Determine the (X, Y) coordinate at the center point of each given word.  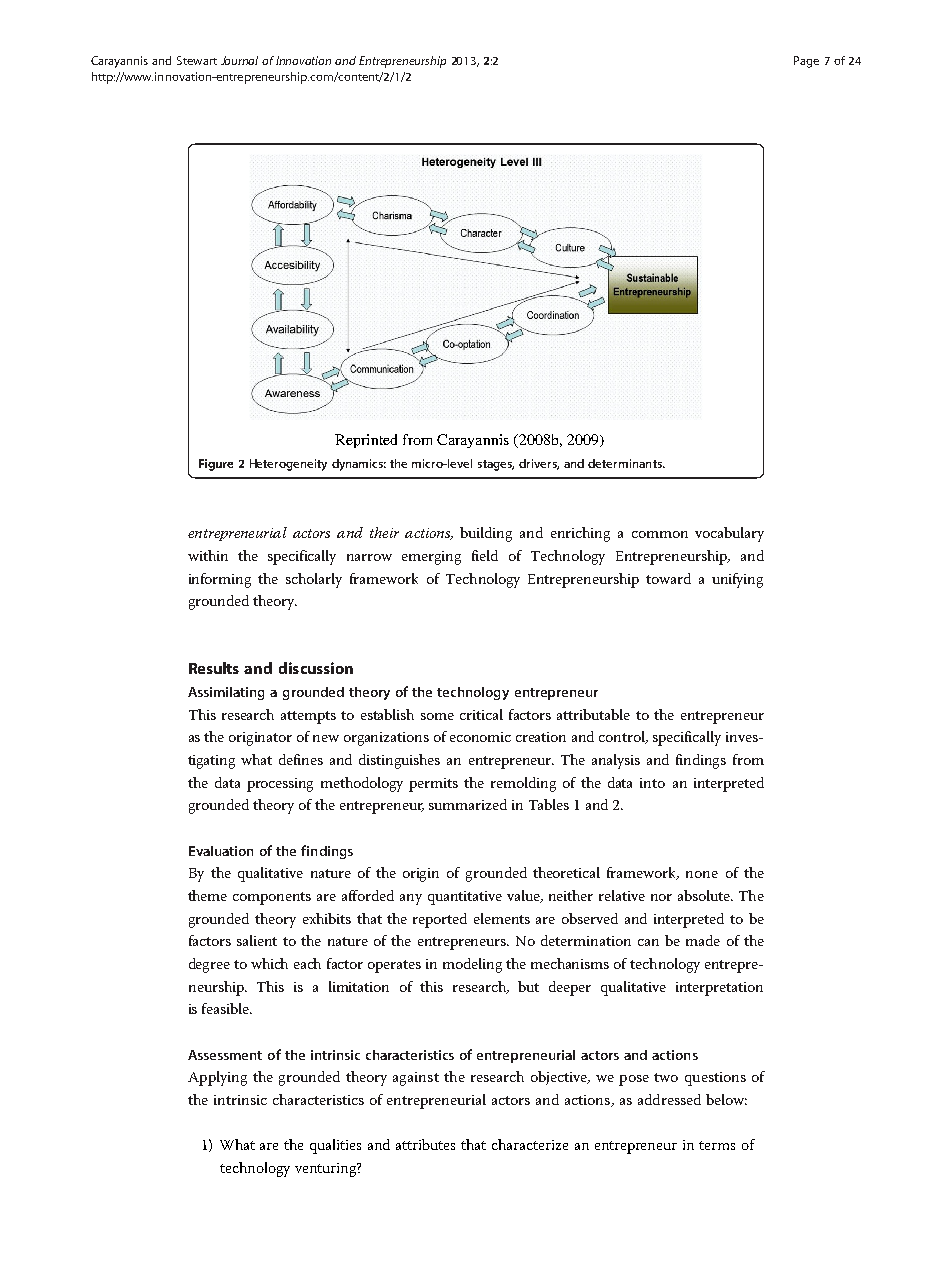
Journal (239, 60)
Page (806, 62)
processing (280, 785)
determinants (626, 463)
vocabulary (729, 534)
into (652, 783)
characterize (530, 1144)
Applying (217, 1078)
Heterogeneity (288, 465)
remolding (523, 784)
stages (496, 465)
